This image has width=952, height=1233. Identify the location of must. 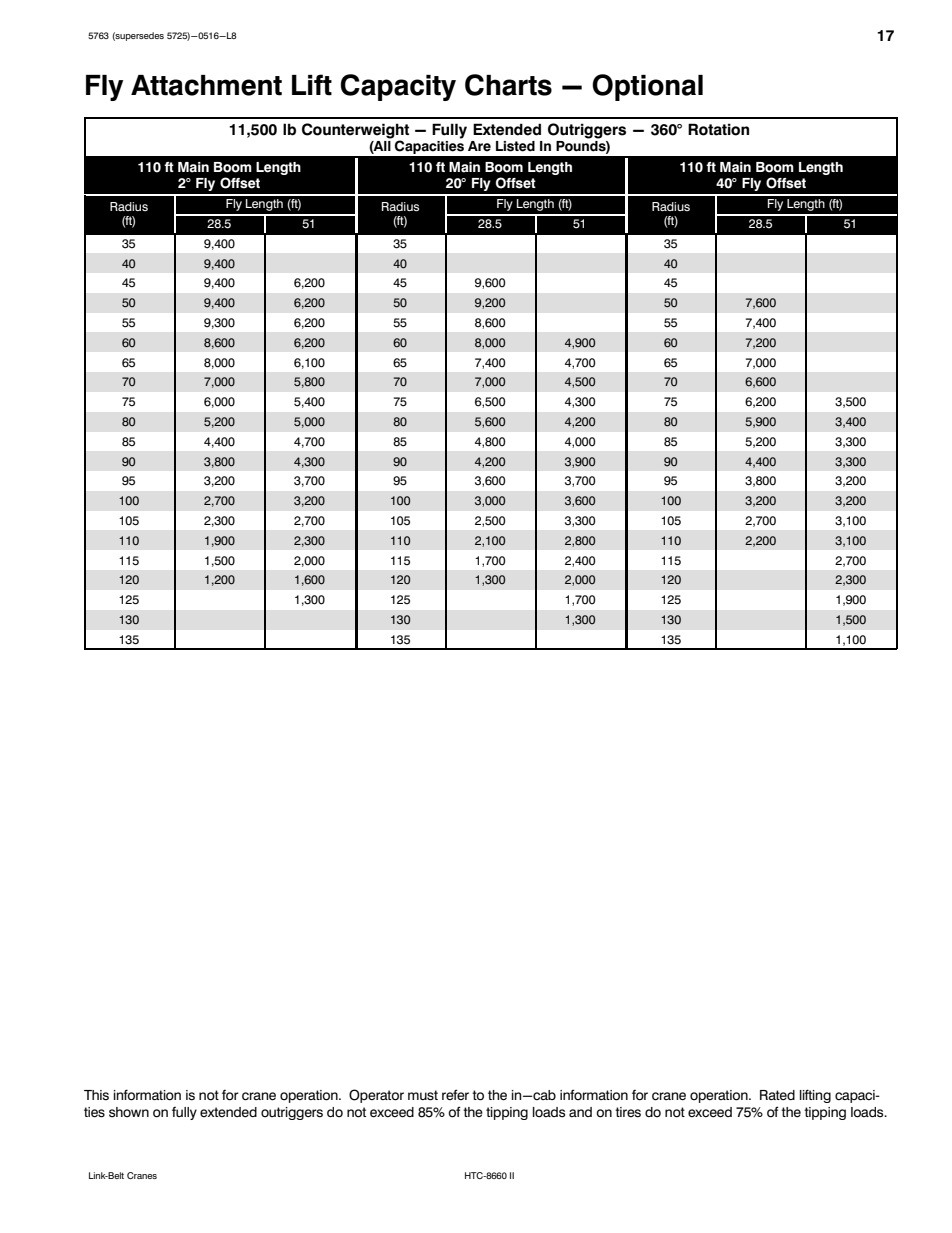
(423, 1095).
